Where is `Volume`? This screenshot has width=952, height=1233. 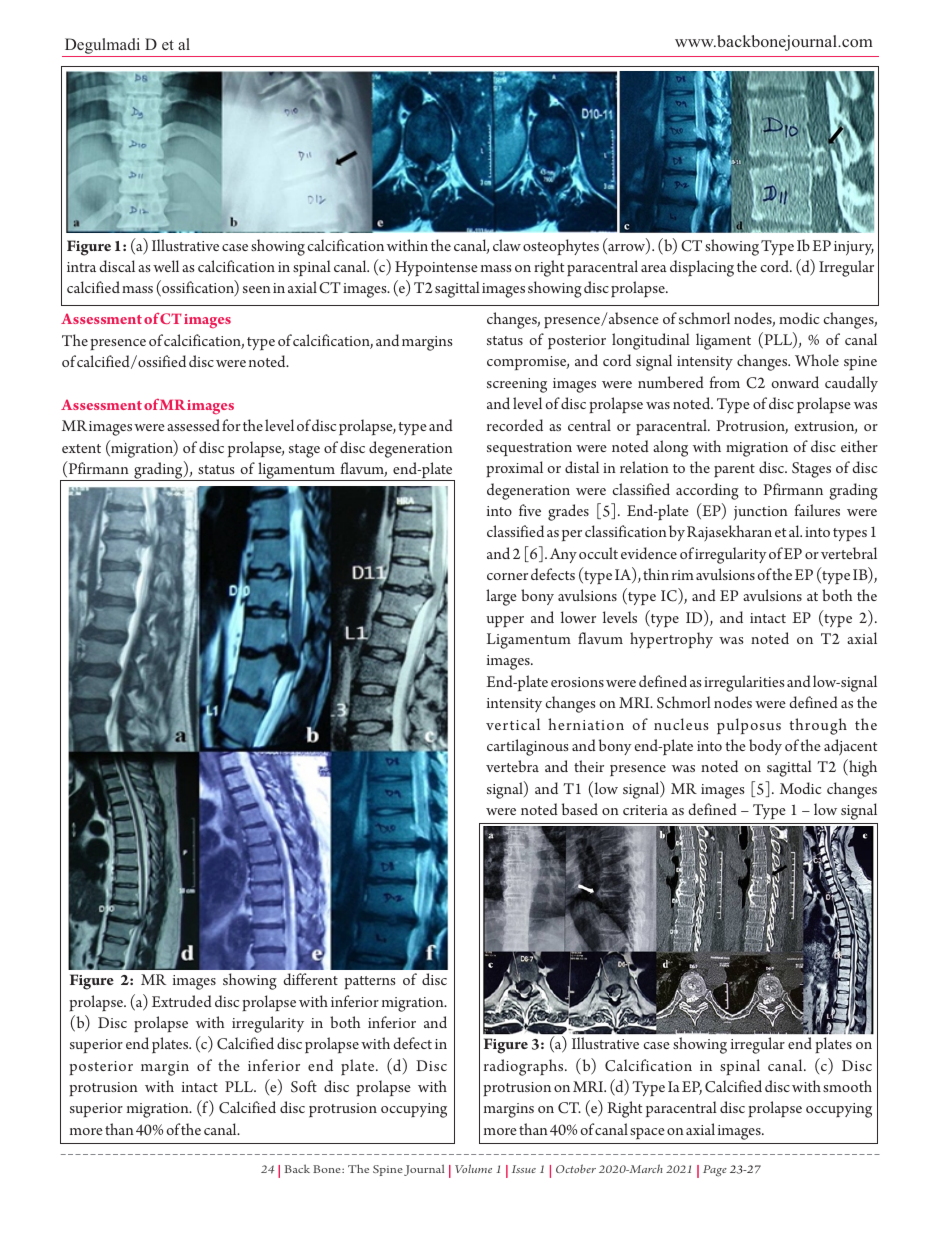
Volume is located at coordinates (473, 1168).
